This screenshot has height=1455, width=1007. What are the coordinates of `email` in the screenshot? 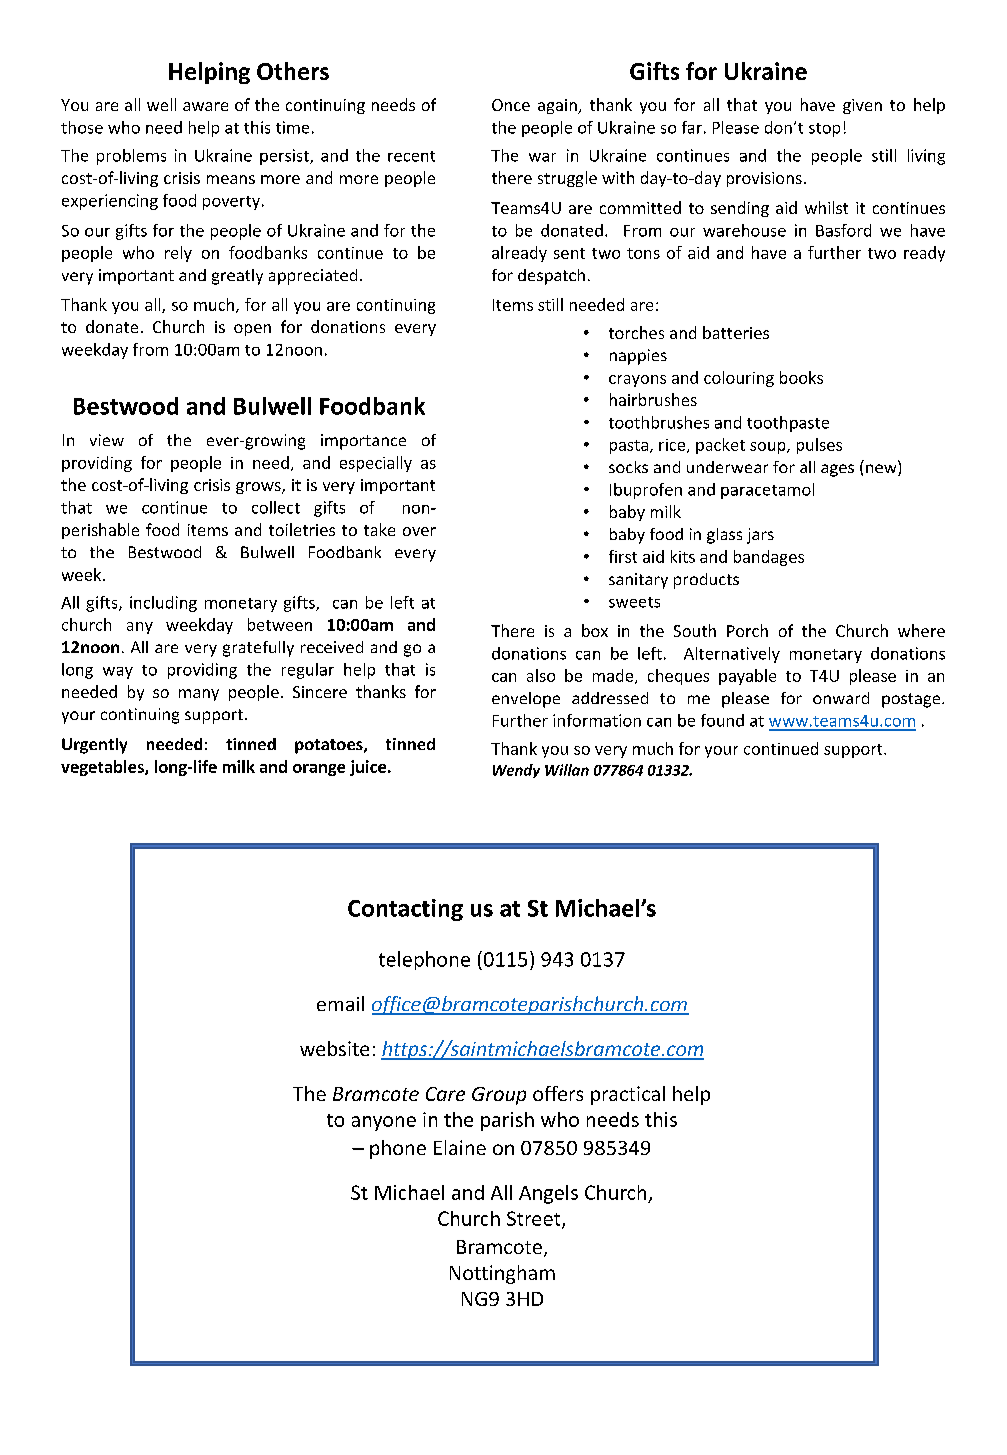 It's located at (340, 1003).
